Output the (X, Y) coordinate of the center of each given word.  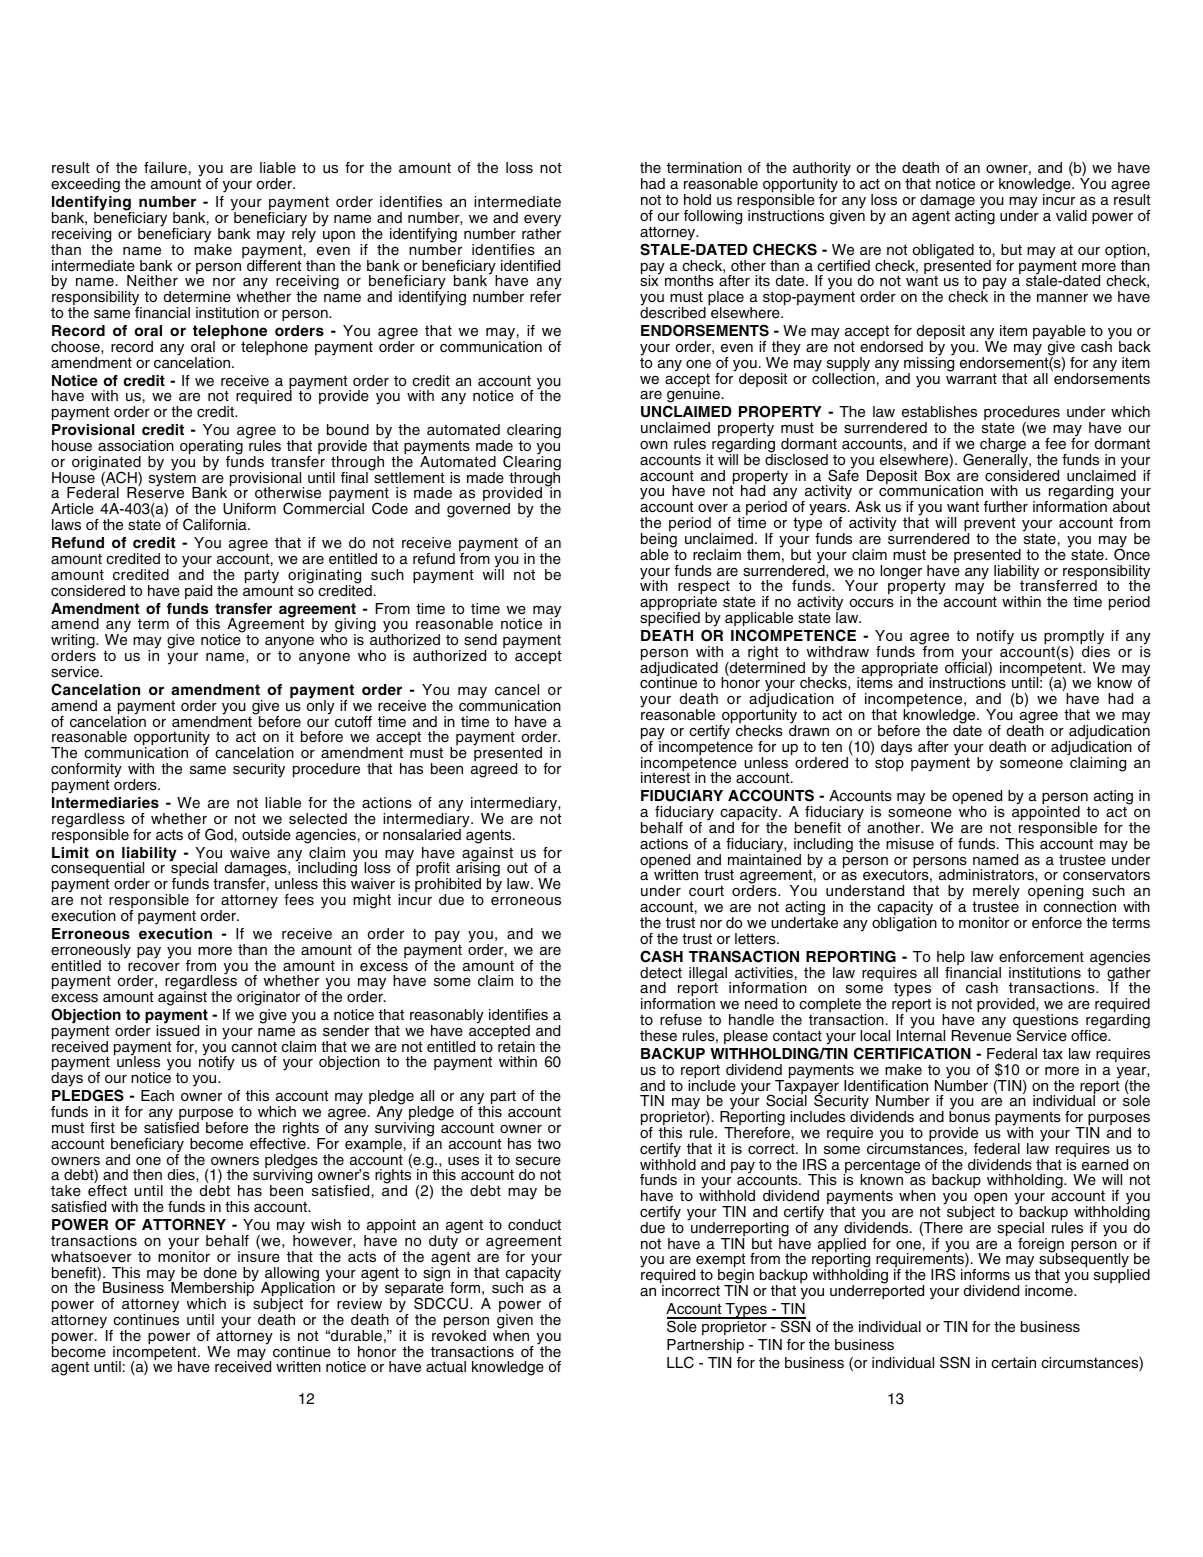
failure (165, 167)
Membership (212, 1290)
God (219, 834)
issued (177, 1030)
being (659, 541)
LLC (680, 1362)
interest (665, 777)
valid (1071, 215)
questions (1045, 1022)
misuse (910, 843)
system (173, 479)
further (1006, 507)
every (542, 222)
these (658, 1036)
